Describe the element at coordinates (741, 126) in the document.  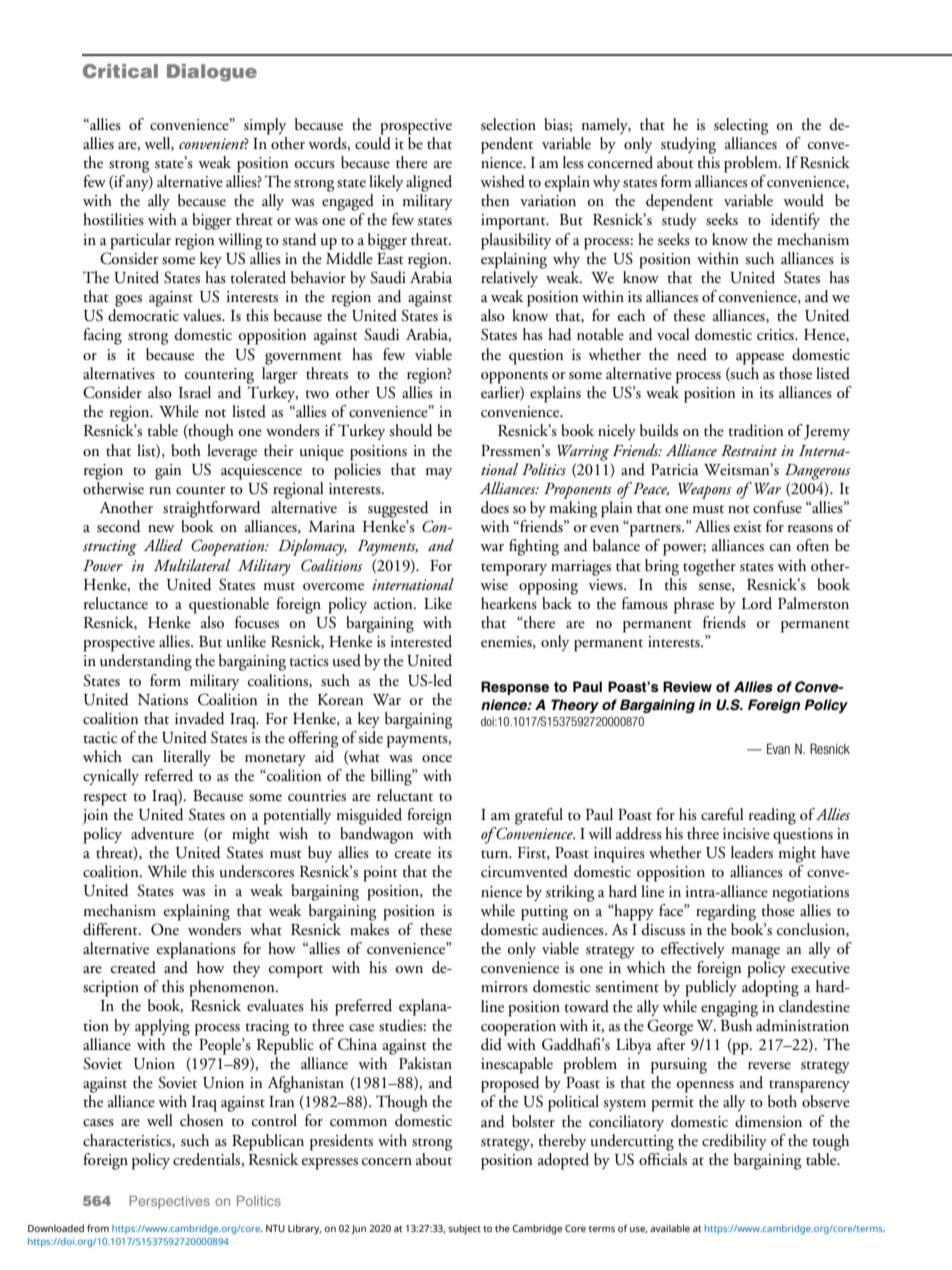
I see `selecting` at that location.
